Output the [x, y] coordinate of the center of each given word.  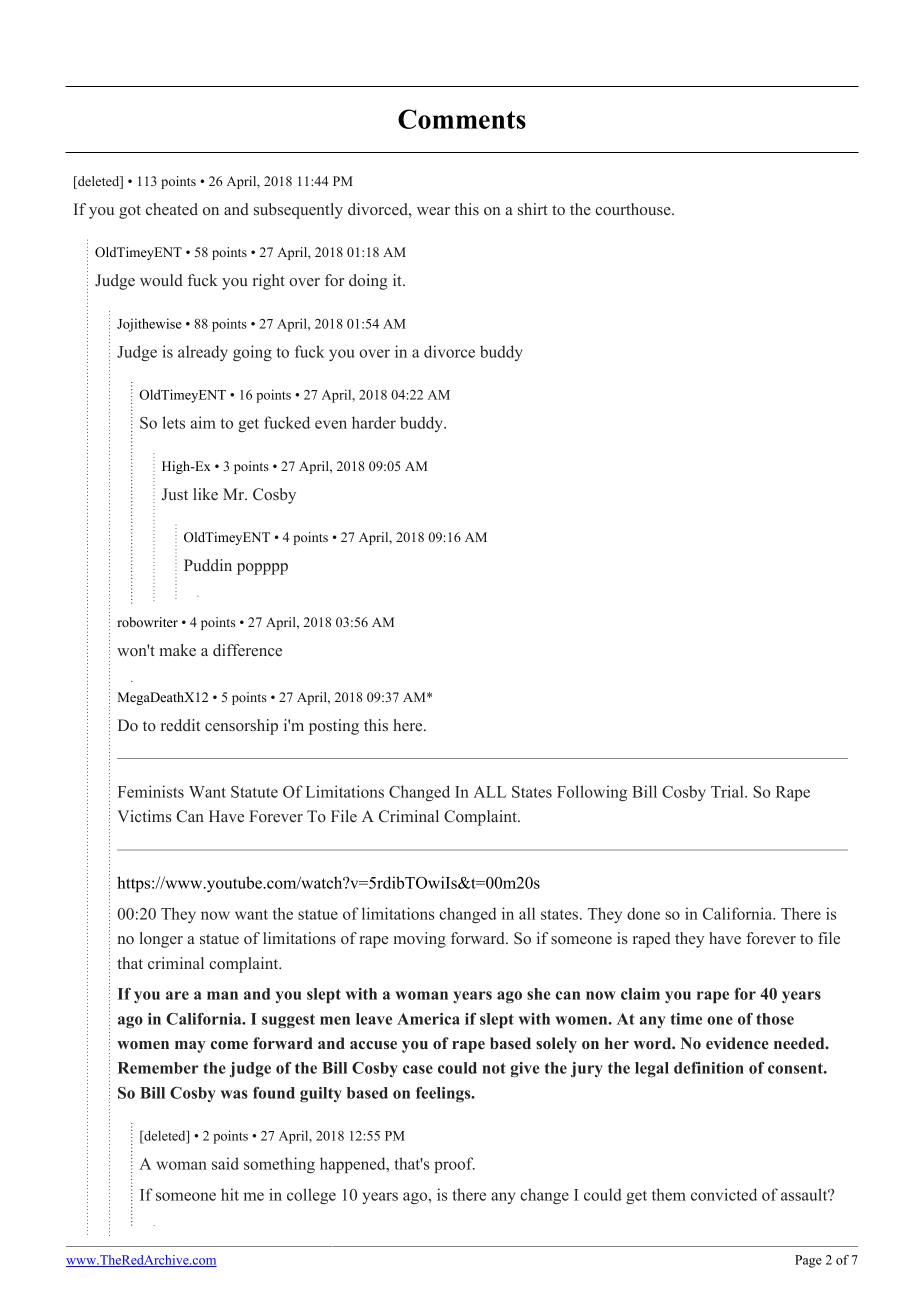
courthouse [634, 209]
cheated [172, 209]
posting [334, 727]
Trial [728, 791]
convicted [724, 1194]
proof [454, 1165]
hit [230, 1194]
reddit [180, 725]
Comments [462, 119]
